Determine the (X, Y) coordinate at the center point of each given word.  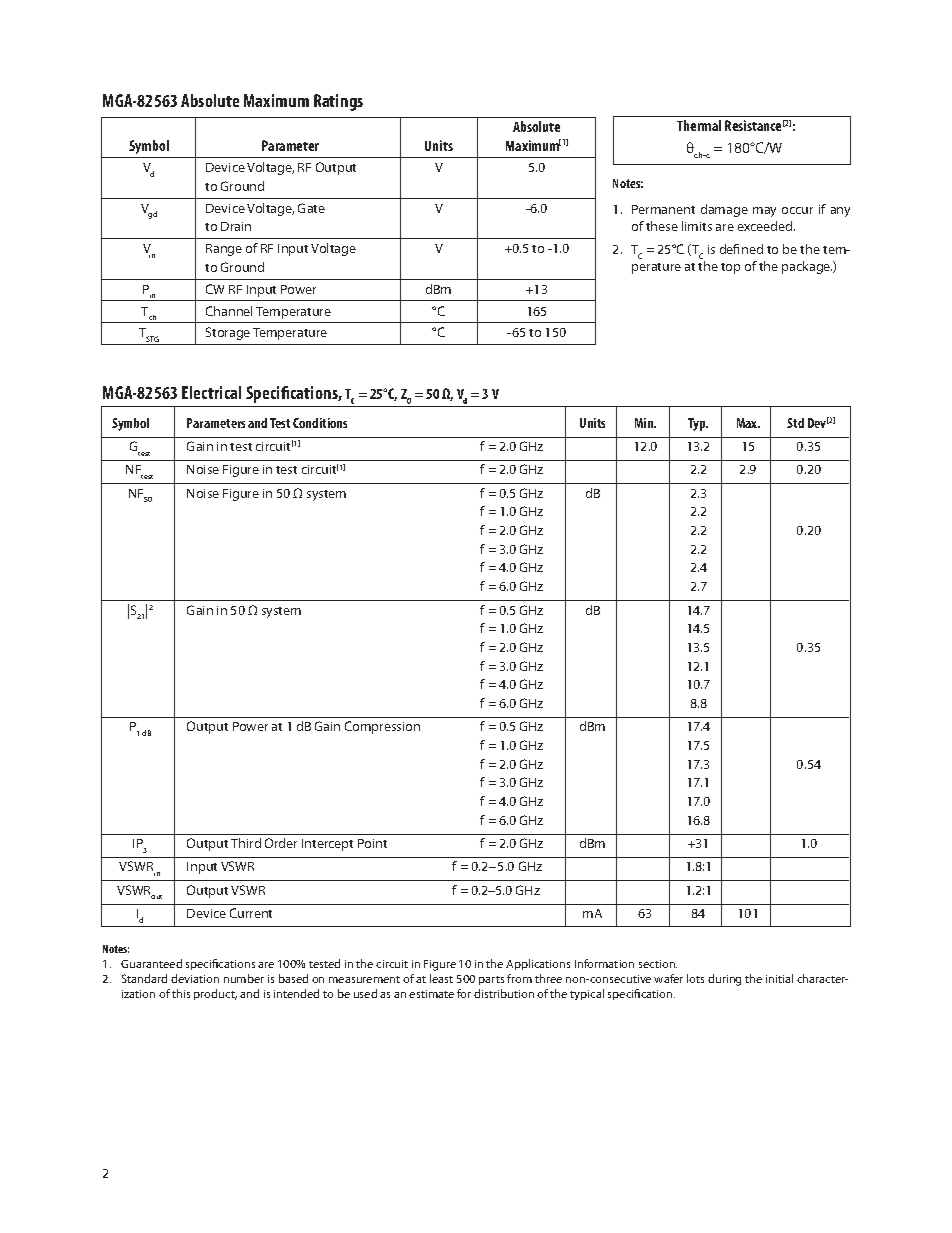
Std (795, 423)
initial (779, 978)
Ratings (338, 102)
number (244, 978)
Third (246, 843)
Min (645, 423)
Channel (229, 311)
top (730, 268)
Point (372, 843)
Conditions (320, 423)
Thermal (699, 125)
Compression (382, 727)
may (764, 212)
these (662, 226)
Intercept (327, 845)
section (658, 964)
